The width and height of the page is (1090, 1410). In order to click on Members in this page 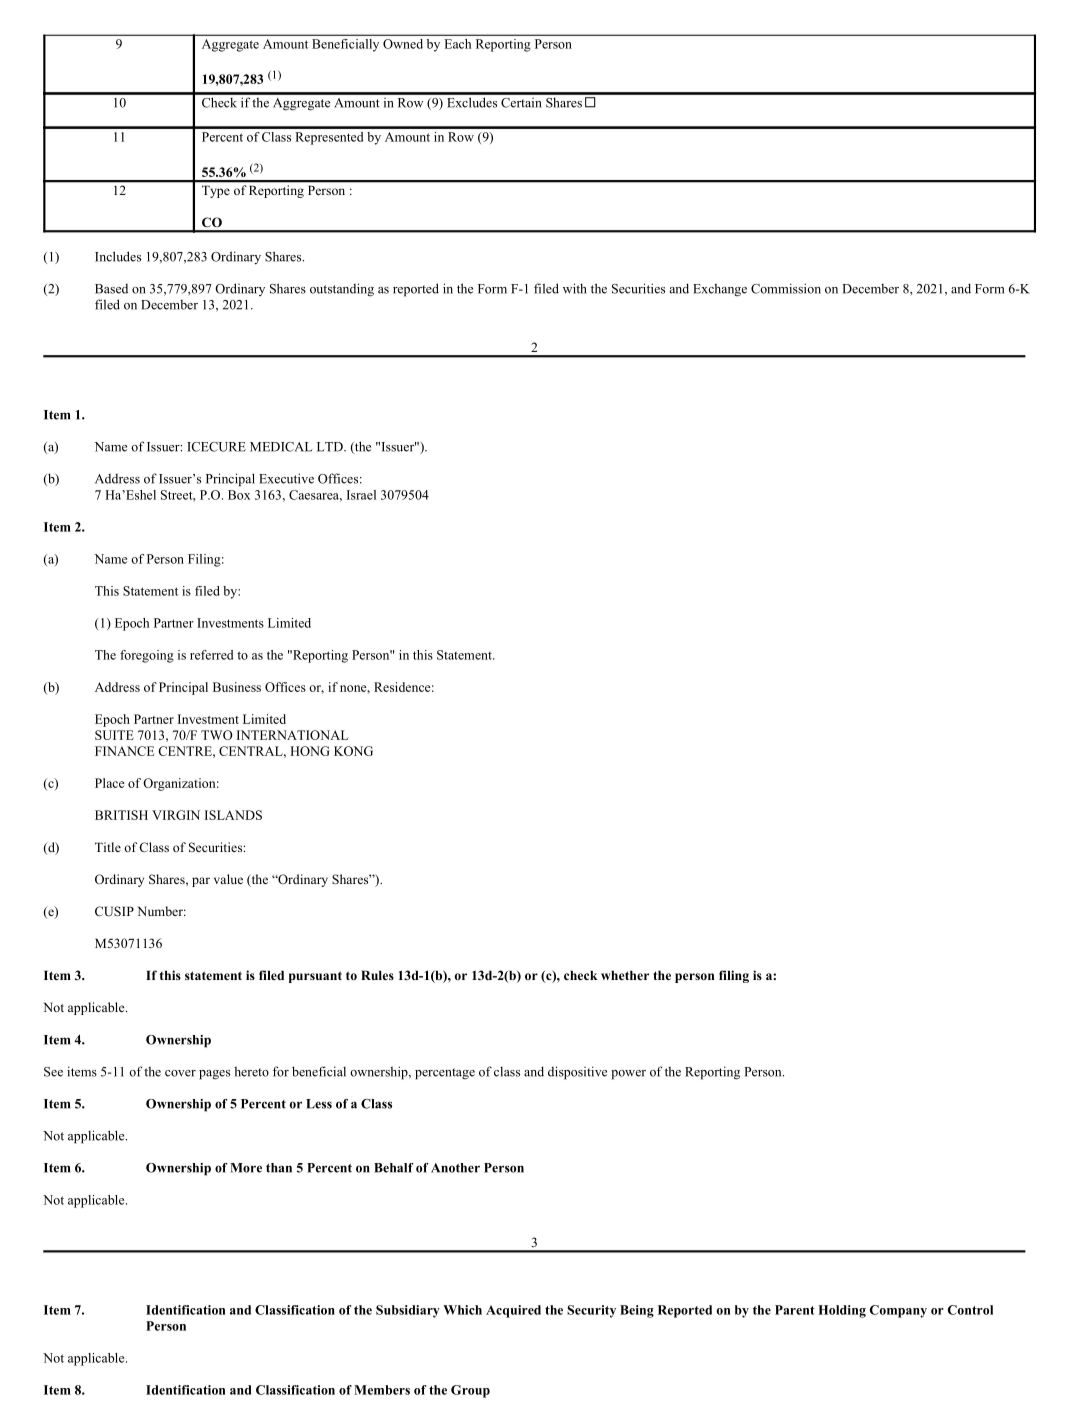, I will do `click(382, 1390)`.
